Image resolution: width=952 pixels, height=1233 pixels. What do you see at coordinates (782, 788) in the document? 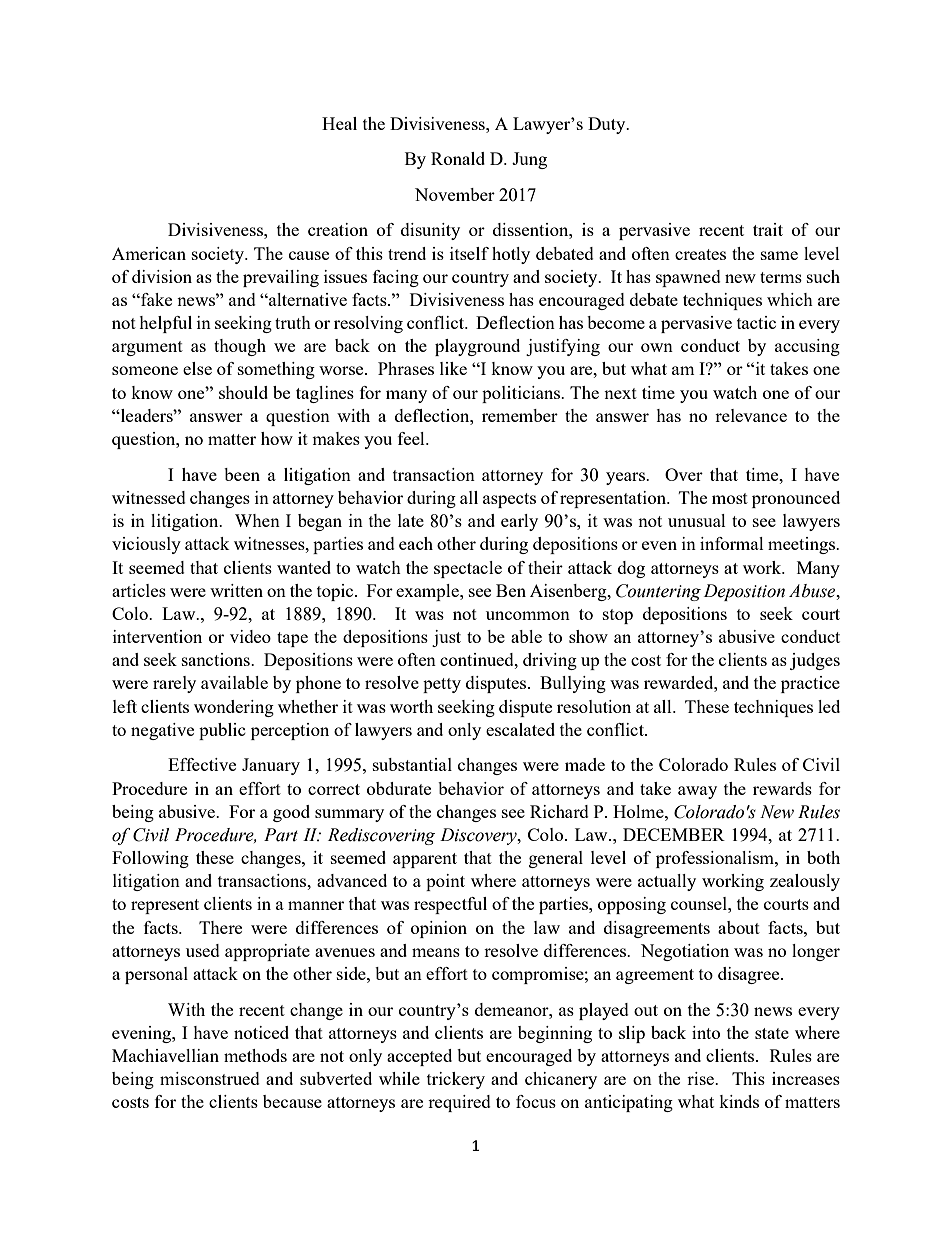
I see `rewards` at bounding box center [782, 788].
